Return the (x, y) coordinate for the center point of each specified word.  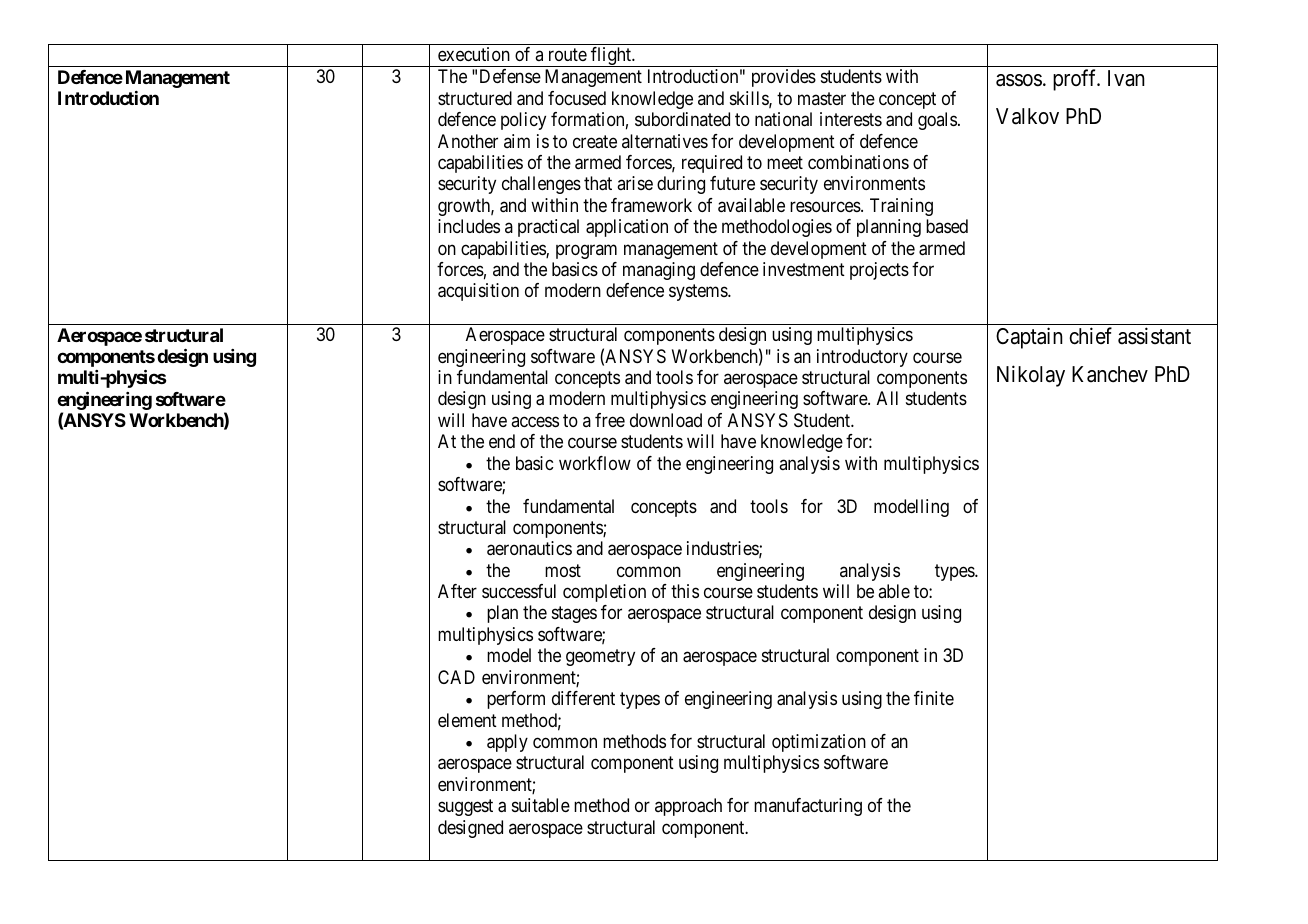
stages (574, 615)
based (947, 226)
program (586, 251)
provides (784, 78)
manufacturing (808, 807)
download (666, 420)
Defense (510, 76)
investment (804, 269)
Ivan (1126, 78)
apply (507, 743)
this (685, 591)
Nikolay (1031, 376)
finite (934, 698)
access (535, 421)
